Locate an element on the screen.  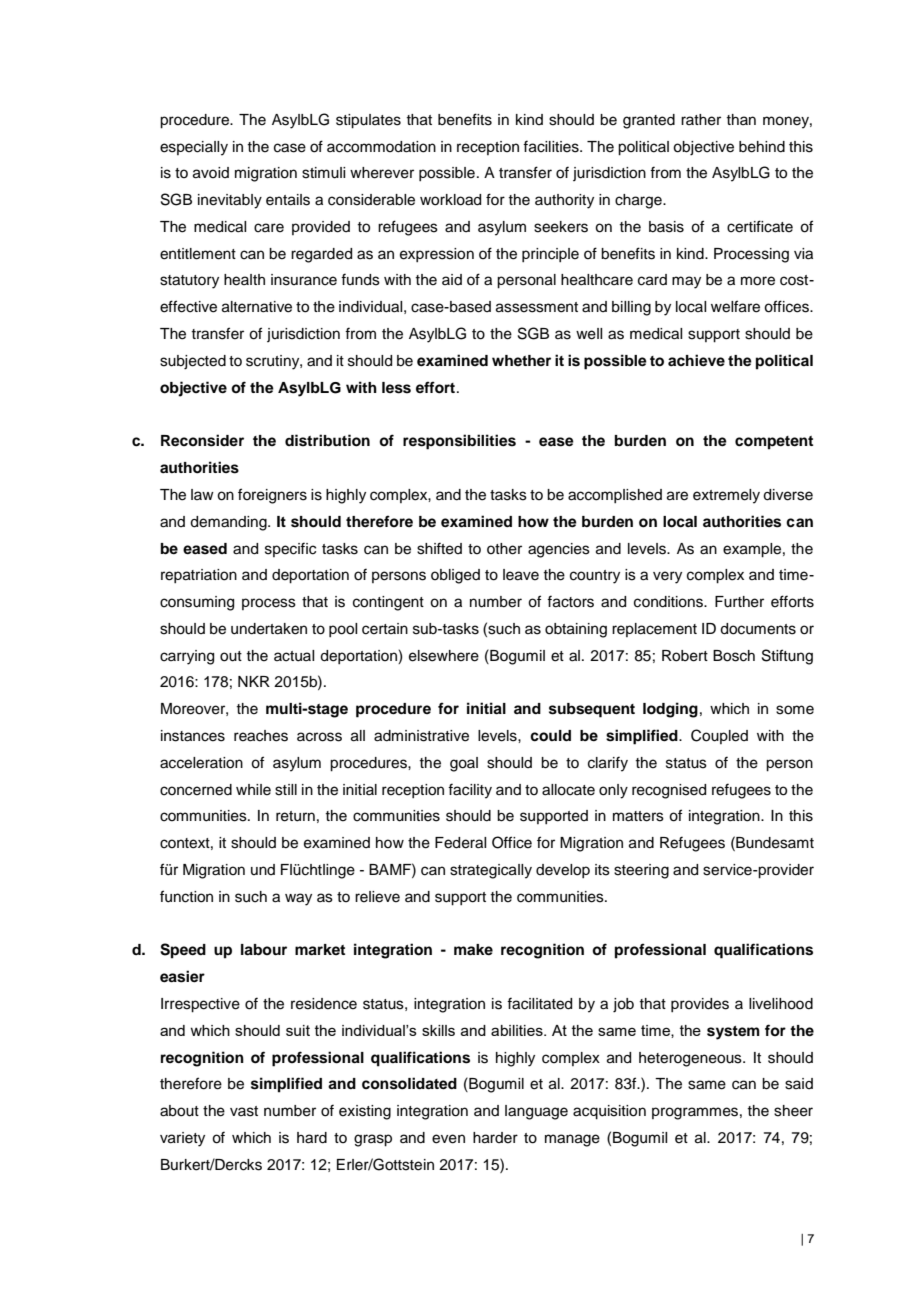
avoid is located at coordinates (211, 173).
